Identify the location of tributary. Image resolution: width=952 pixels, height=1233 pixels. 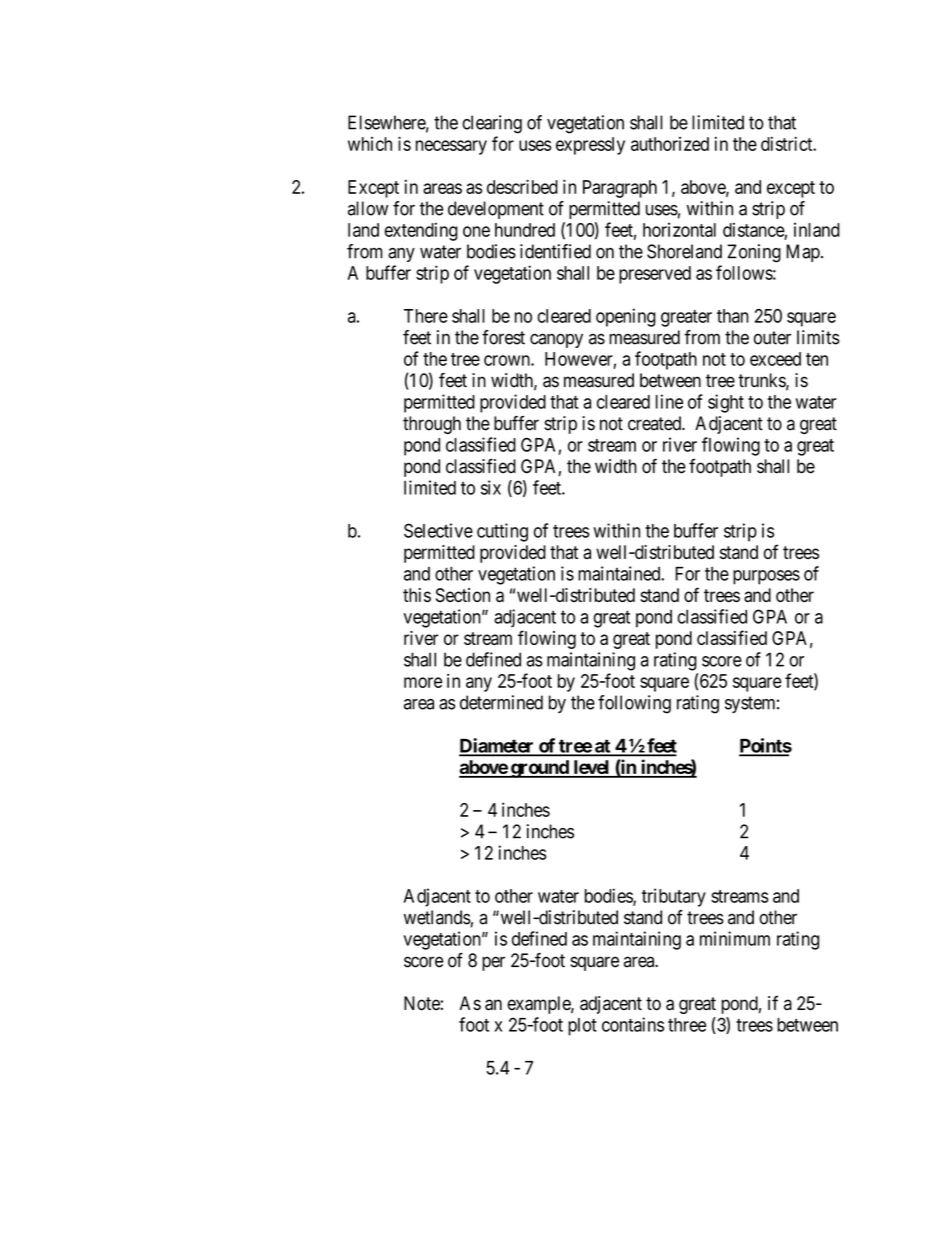
(674, 897).
